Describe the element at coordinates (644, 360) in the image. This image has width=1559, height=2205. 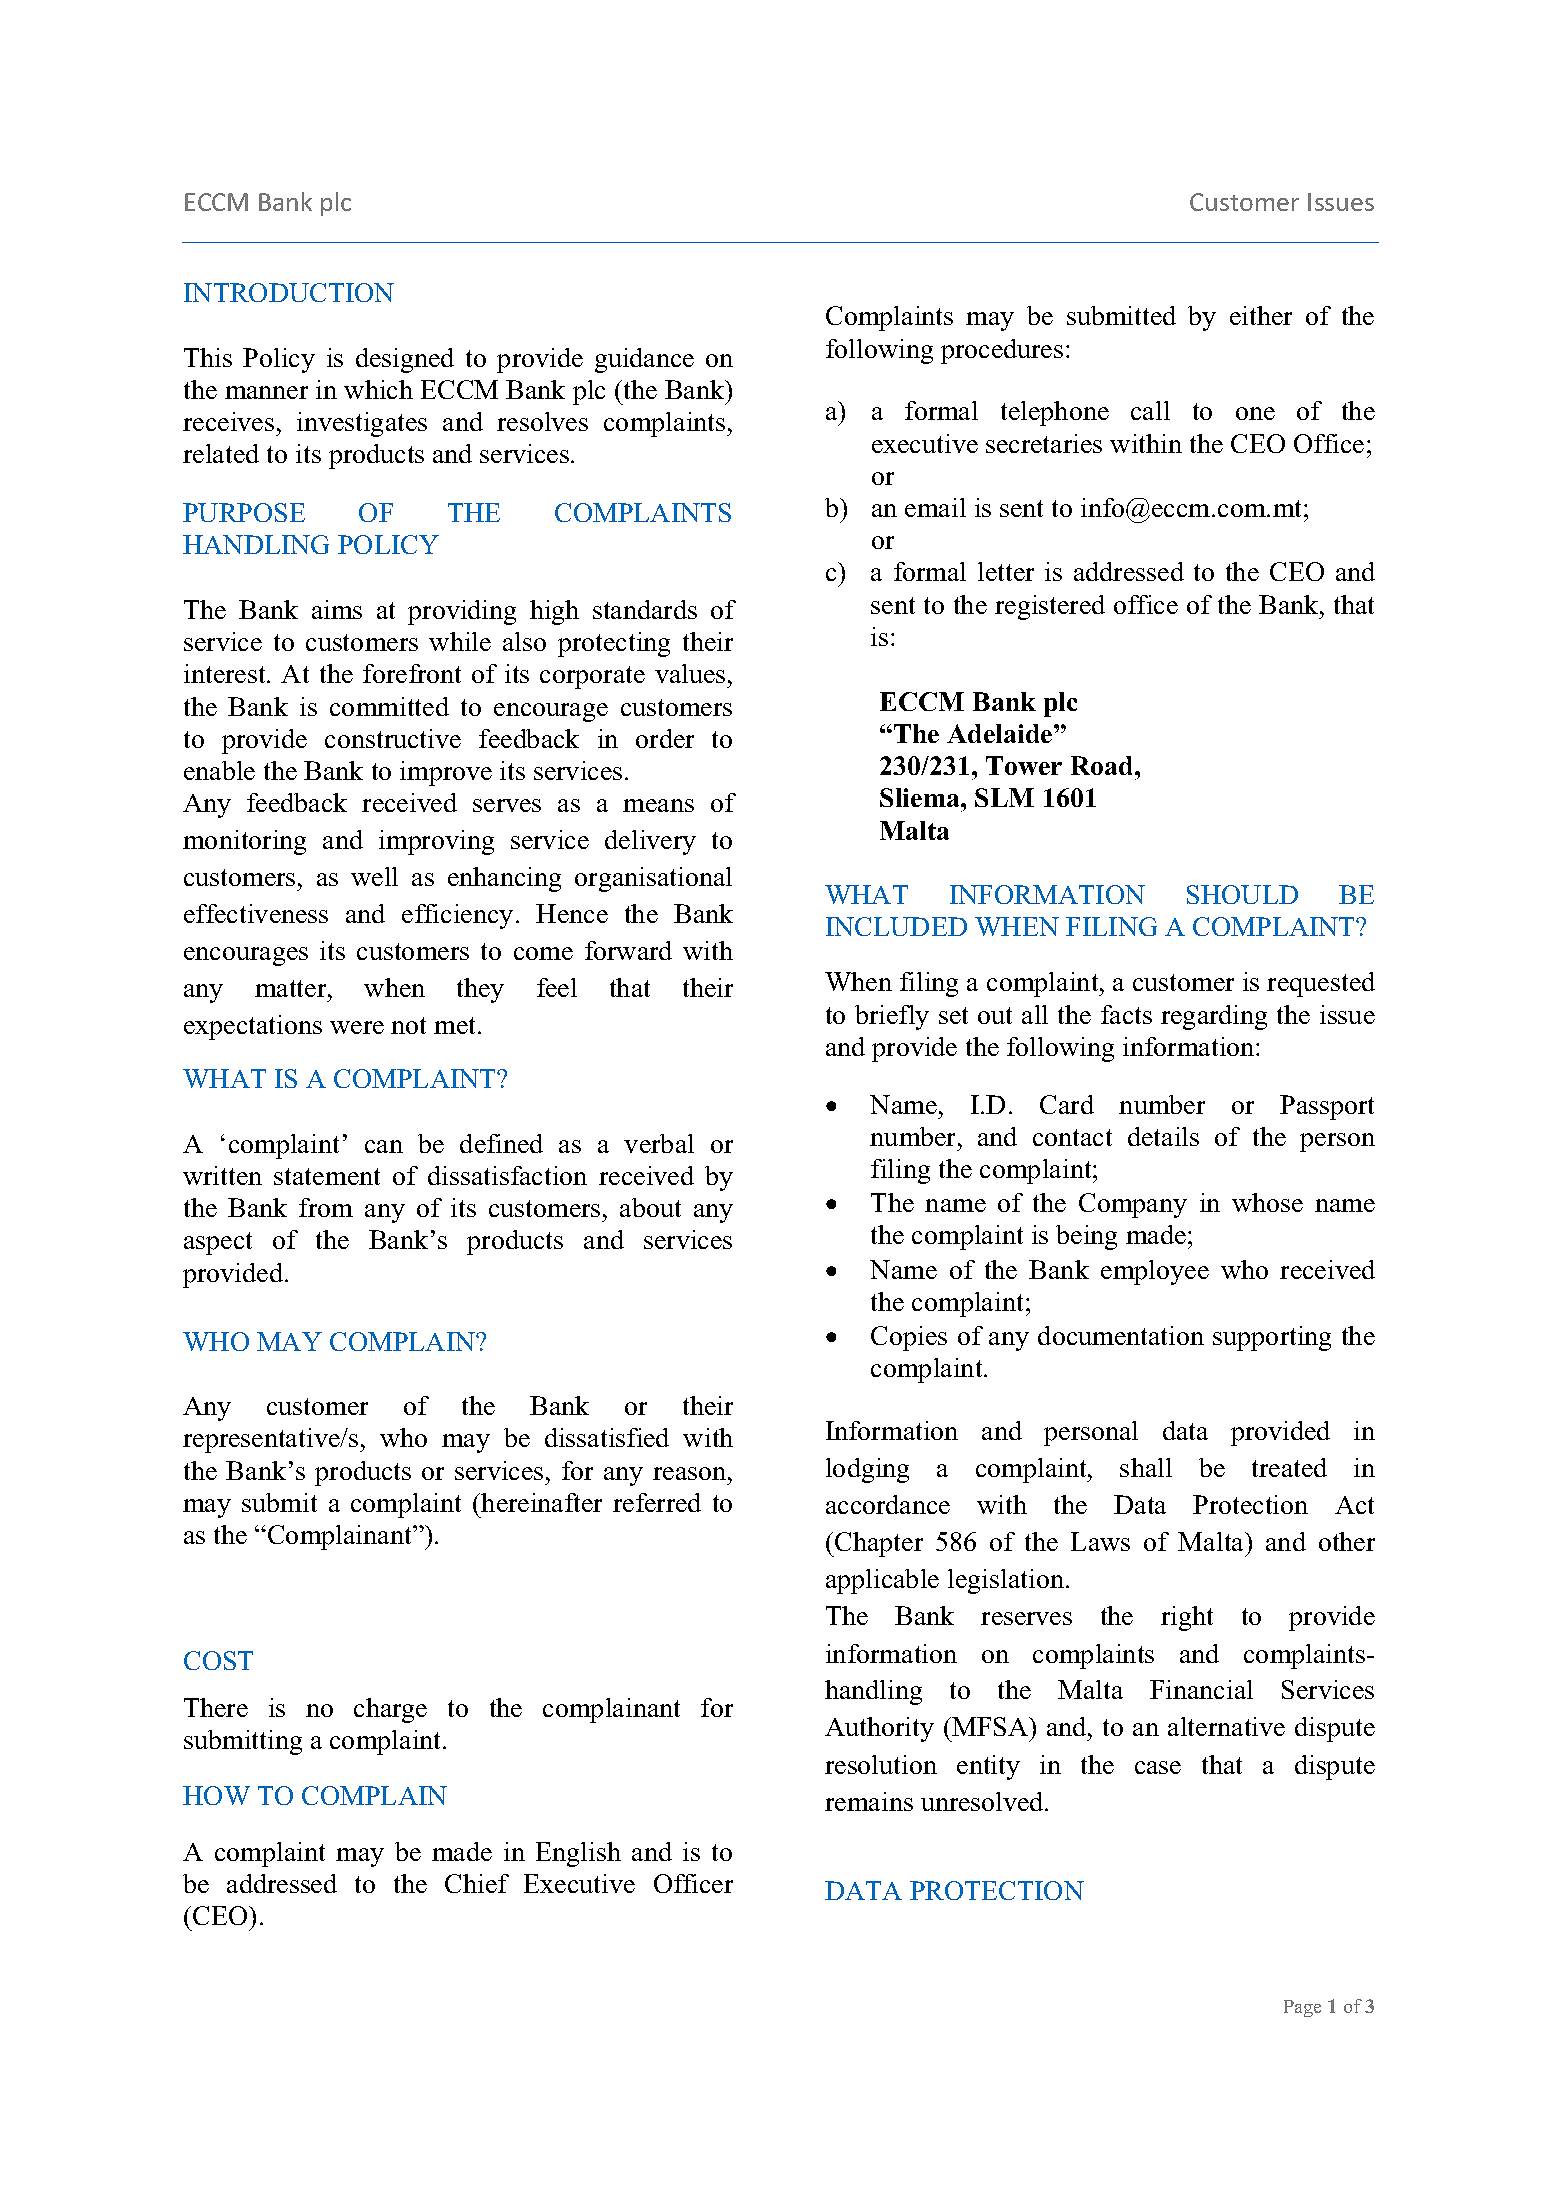
I see `guidance` at that location.
